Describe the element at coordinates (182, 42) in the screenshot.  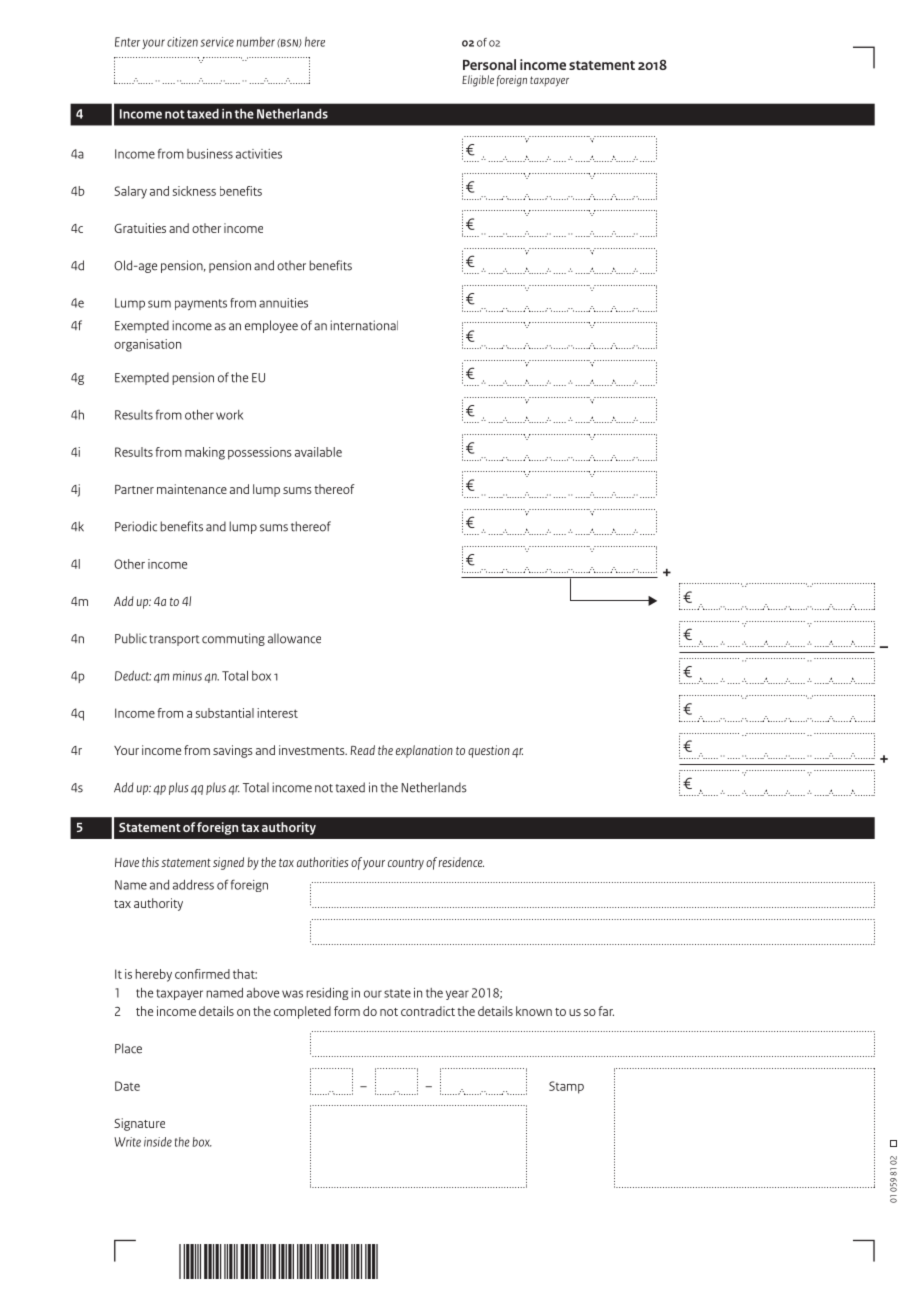
I see `citizen` at that location.
